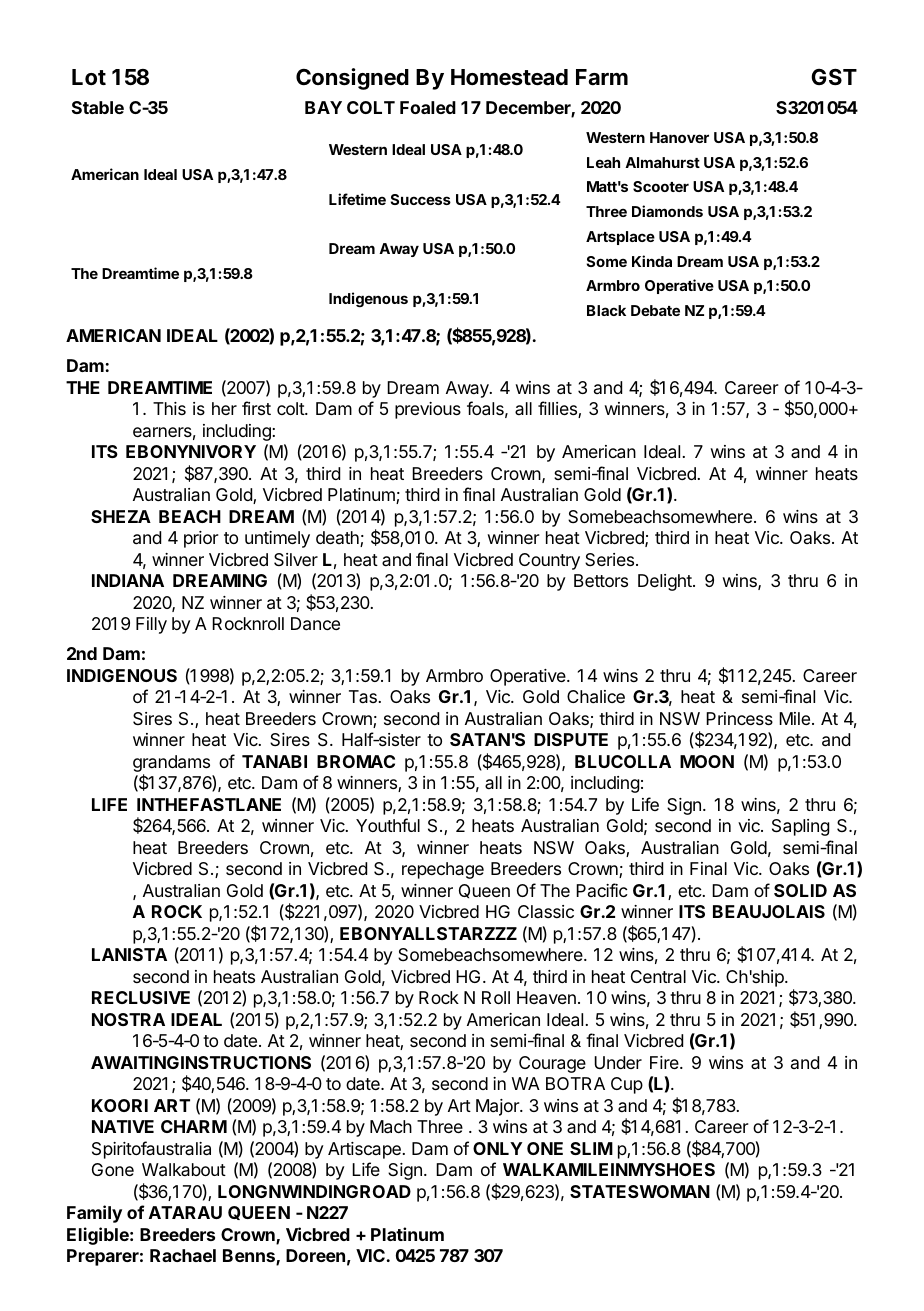  What do you see at coordinates (169, 408) in the screenshot?
I see `This` at bounding box center [169, 408].
